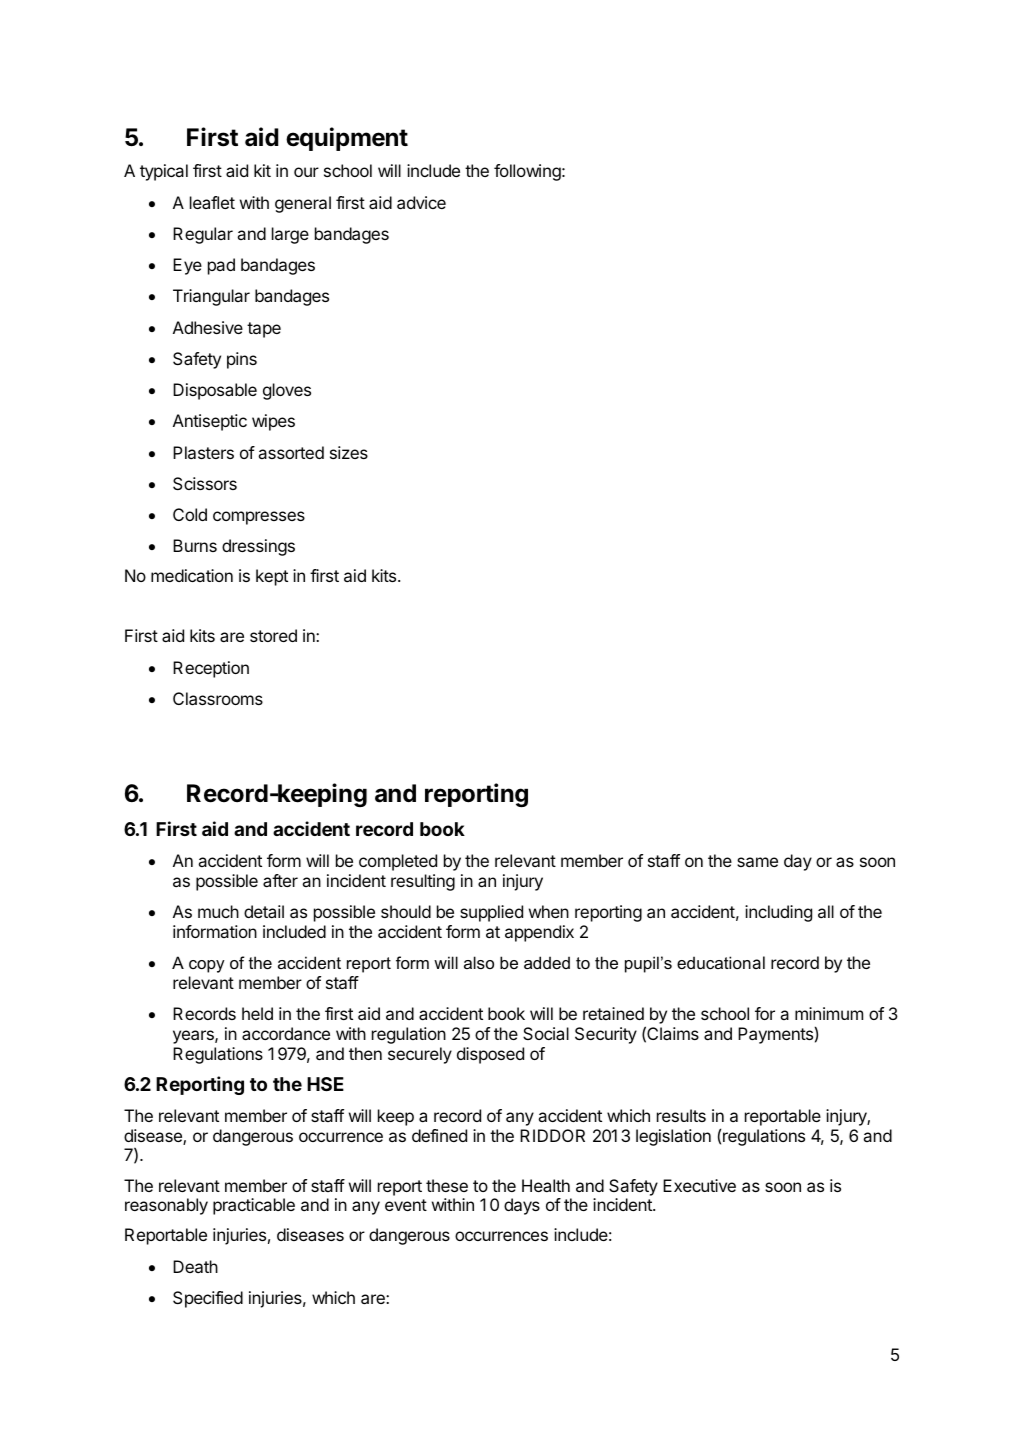 The width and height of the screenshot is (1023, 1447). I want to click on Classrooms, so click(218, 698).
